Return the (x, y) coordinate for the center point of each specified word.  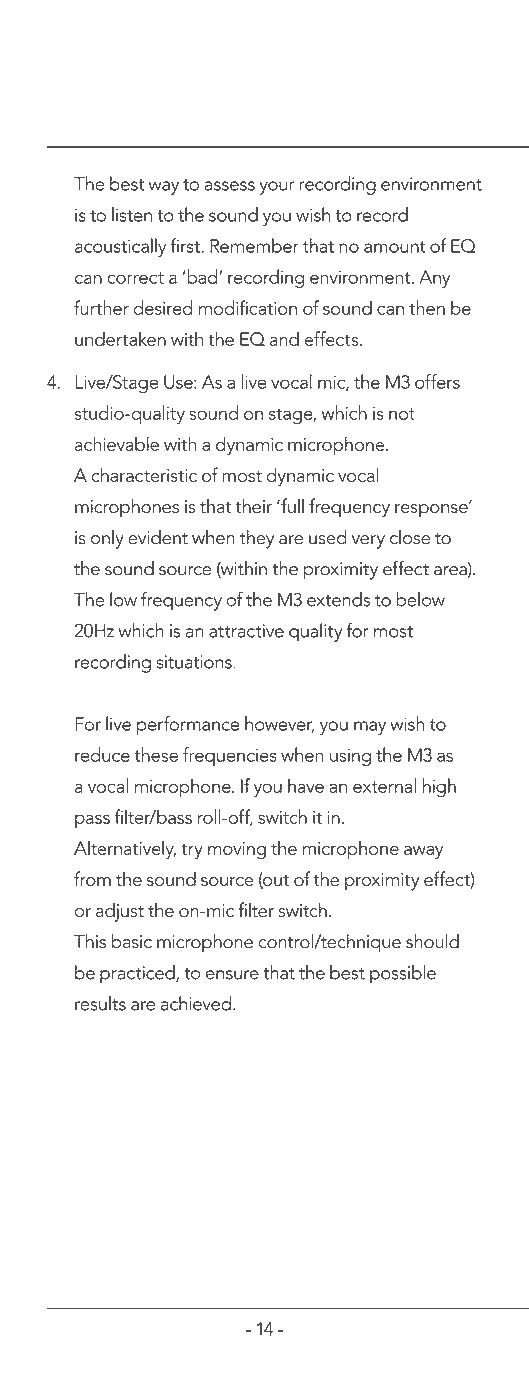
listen (132, 214)
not (402, 414)
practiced (138, 974)
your (277, 188)
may (370, 728)
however (279, 724)
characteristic (144, 474)
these (156, 754)
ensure (232, 975)
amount (395, 247)
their (253, 505)
